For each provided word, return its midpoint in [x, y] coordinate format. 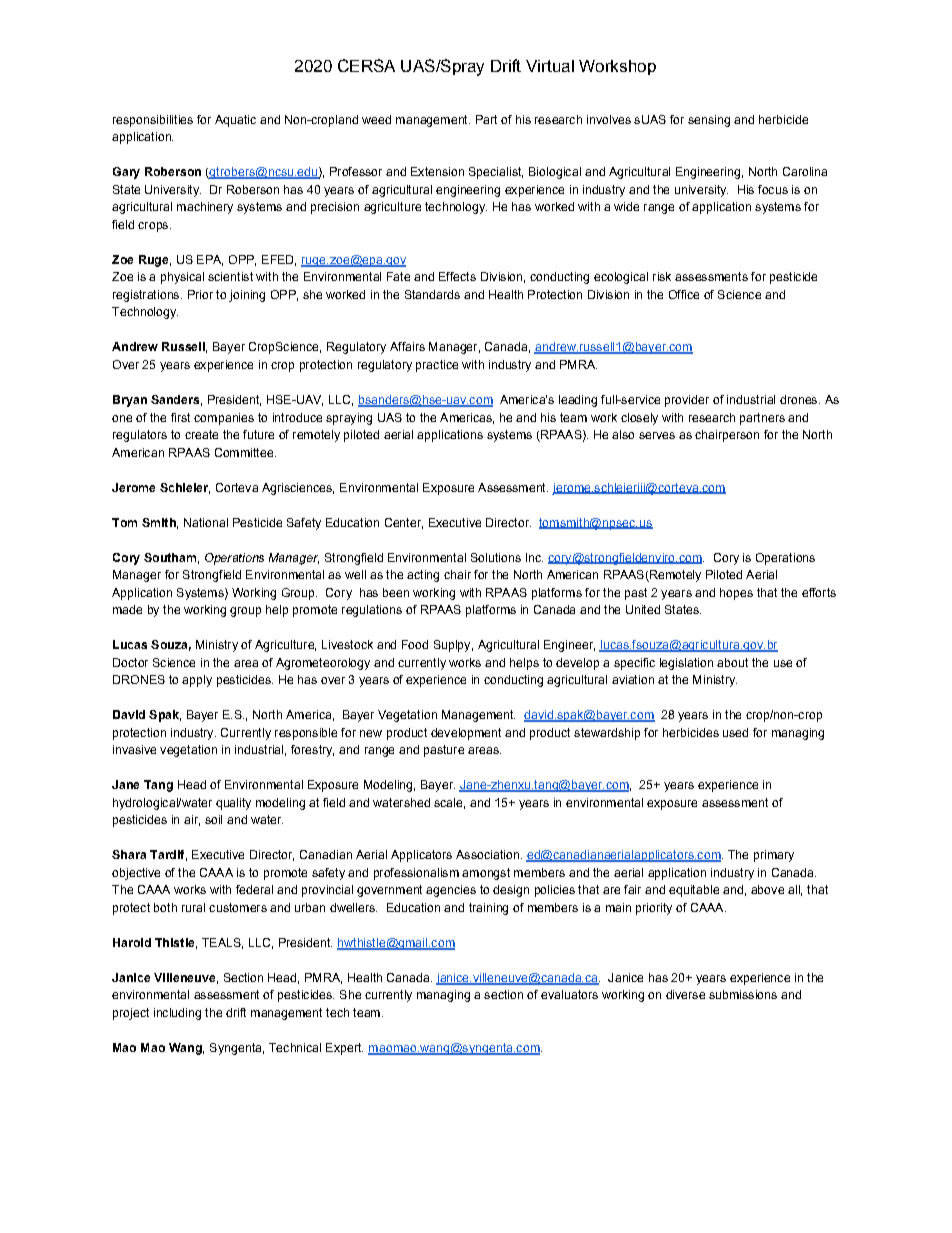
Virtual [550, 66]
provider [687, 401]
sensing [709, 121]
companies [224, 419]
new [371, 733]
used [735, 732]
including [177, 1014]
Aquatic [235, 121]
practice [437, 366]
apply [197, 681]
